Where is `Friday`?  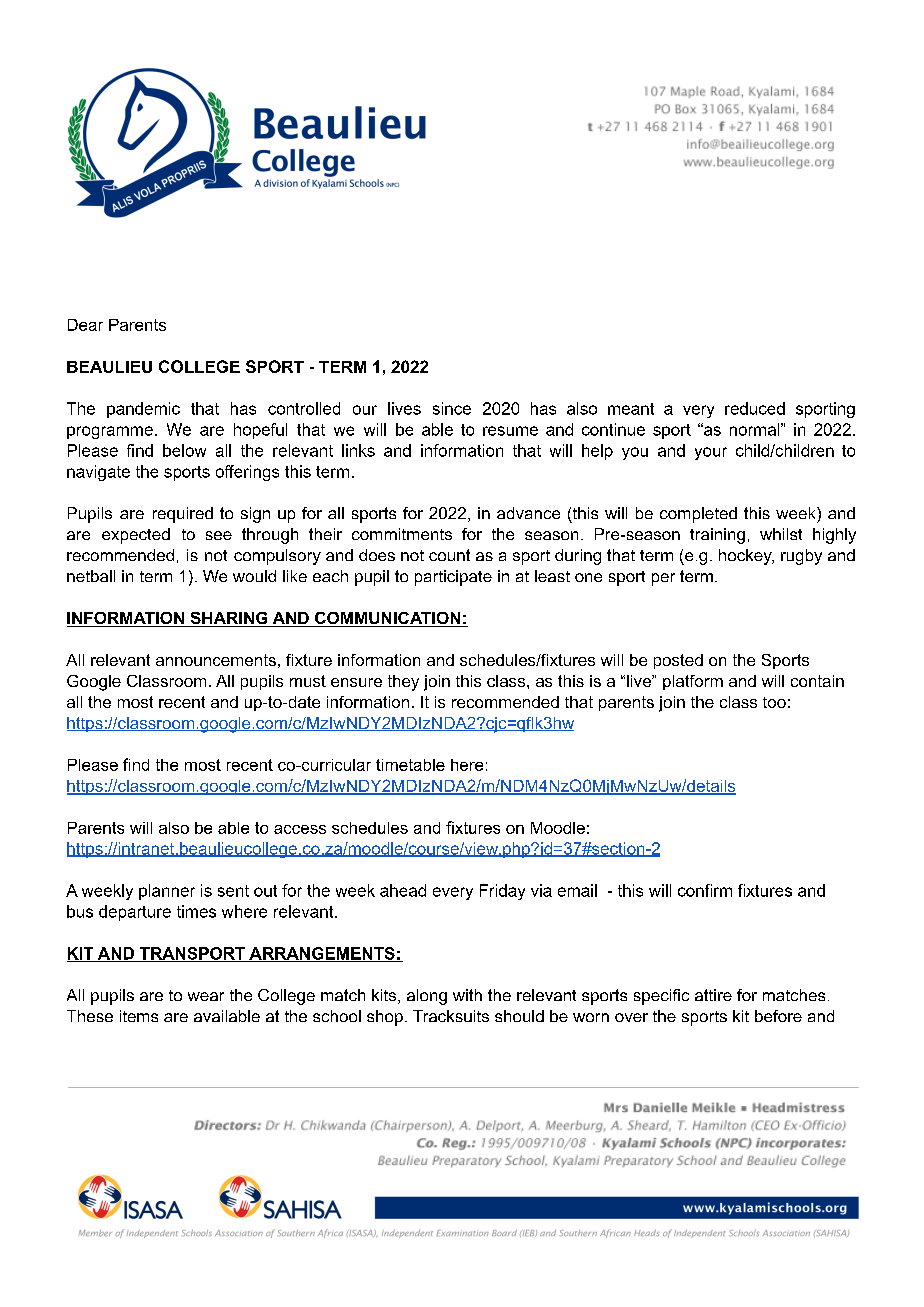
Friday is located at coordinates (502, 892).
